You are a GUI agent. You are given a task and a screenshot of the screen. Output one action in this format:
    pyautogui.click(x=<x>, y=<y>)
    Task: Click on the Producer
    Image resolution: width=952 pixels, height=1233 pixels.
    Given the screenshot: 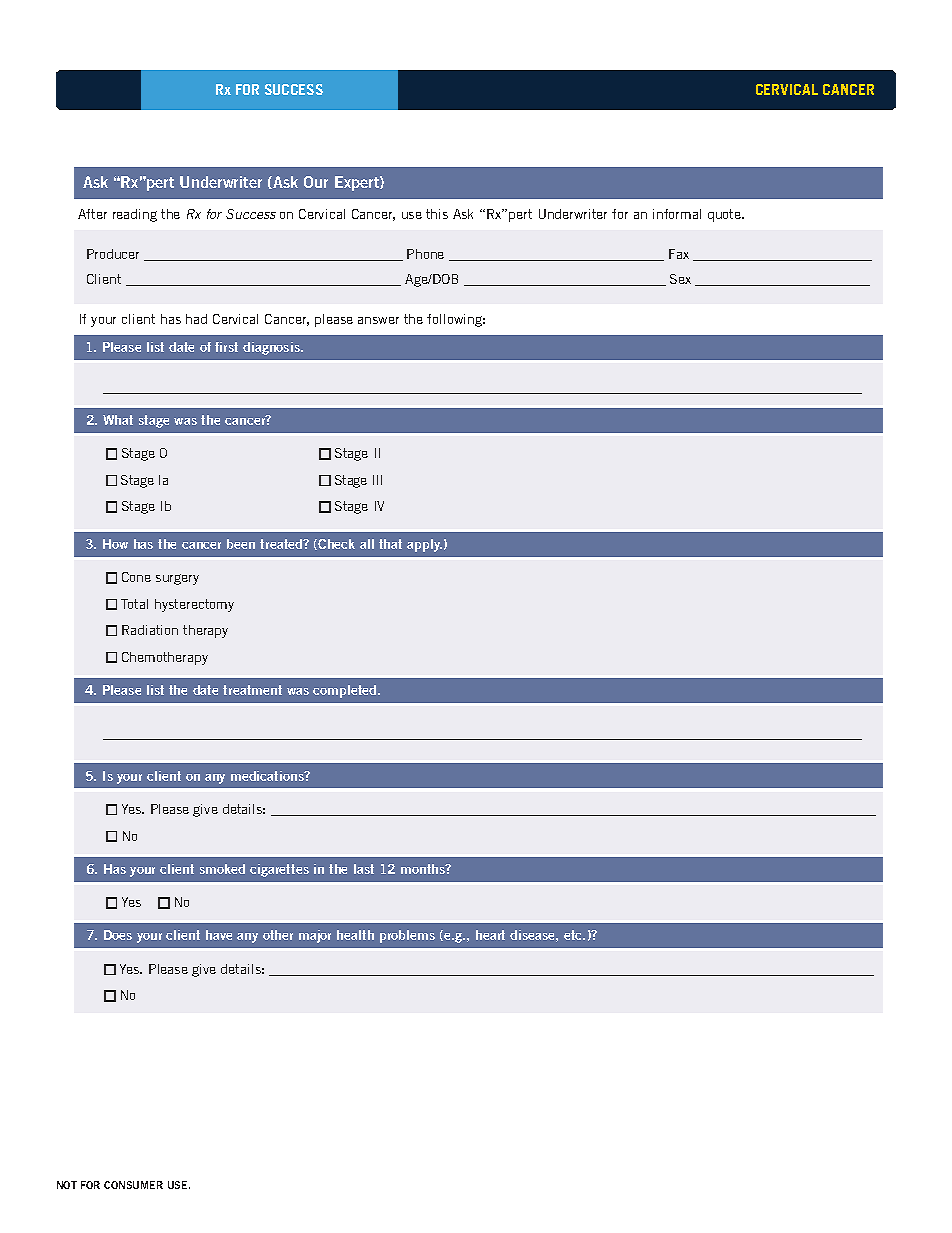 What is the action you would take?
    pyautogui.click(x=113, y=254)
